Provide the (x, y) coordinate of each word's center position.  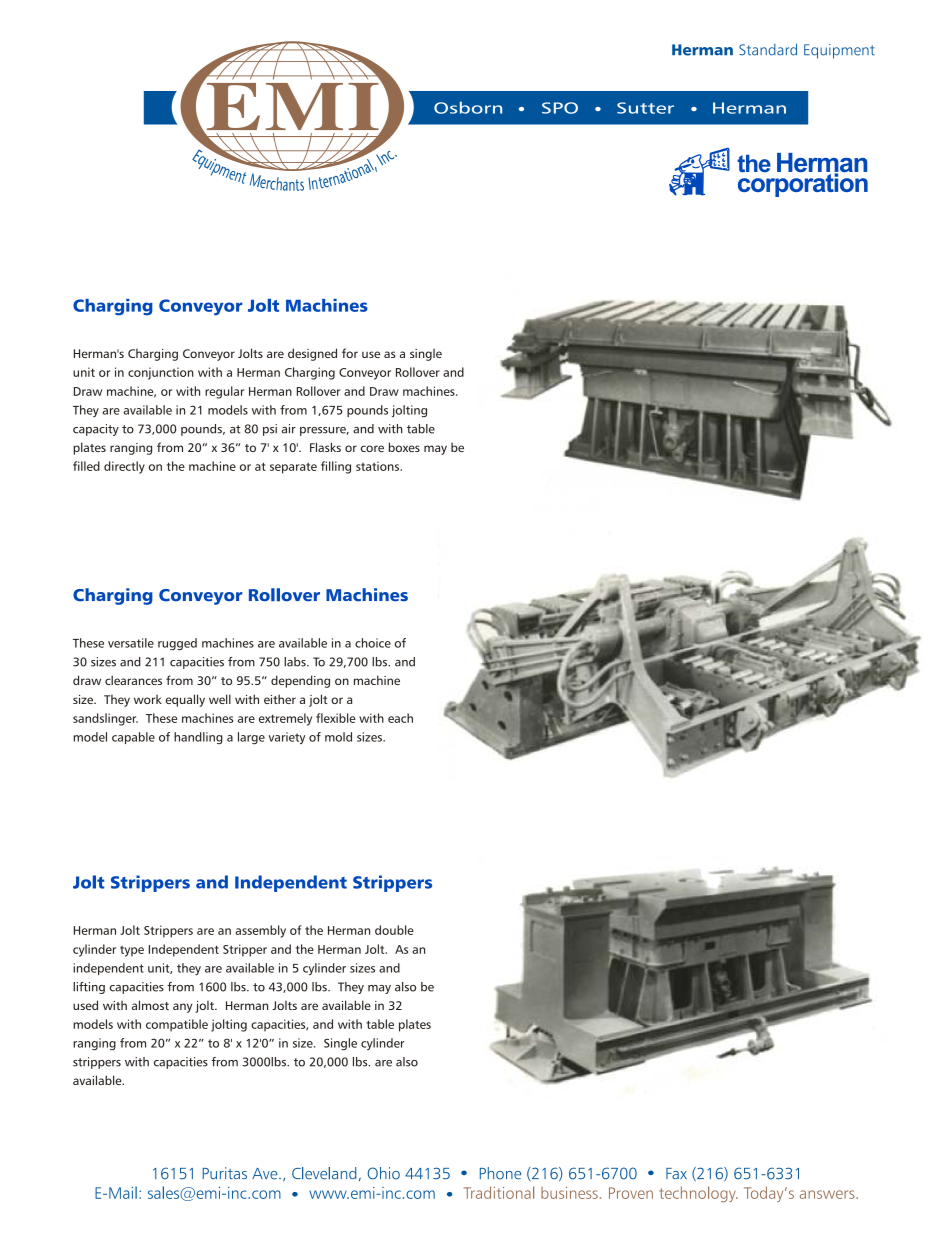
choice (373, 643)
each (400, 718)
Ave (266, 1174)
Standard (768, 49)
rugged (177, 644)
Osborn (468, 107)
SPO (560, 108)
